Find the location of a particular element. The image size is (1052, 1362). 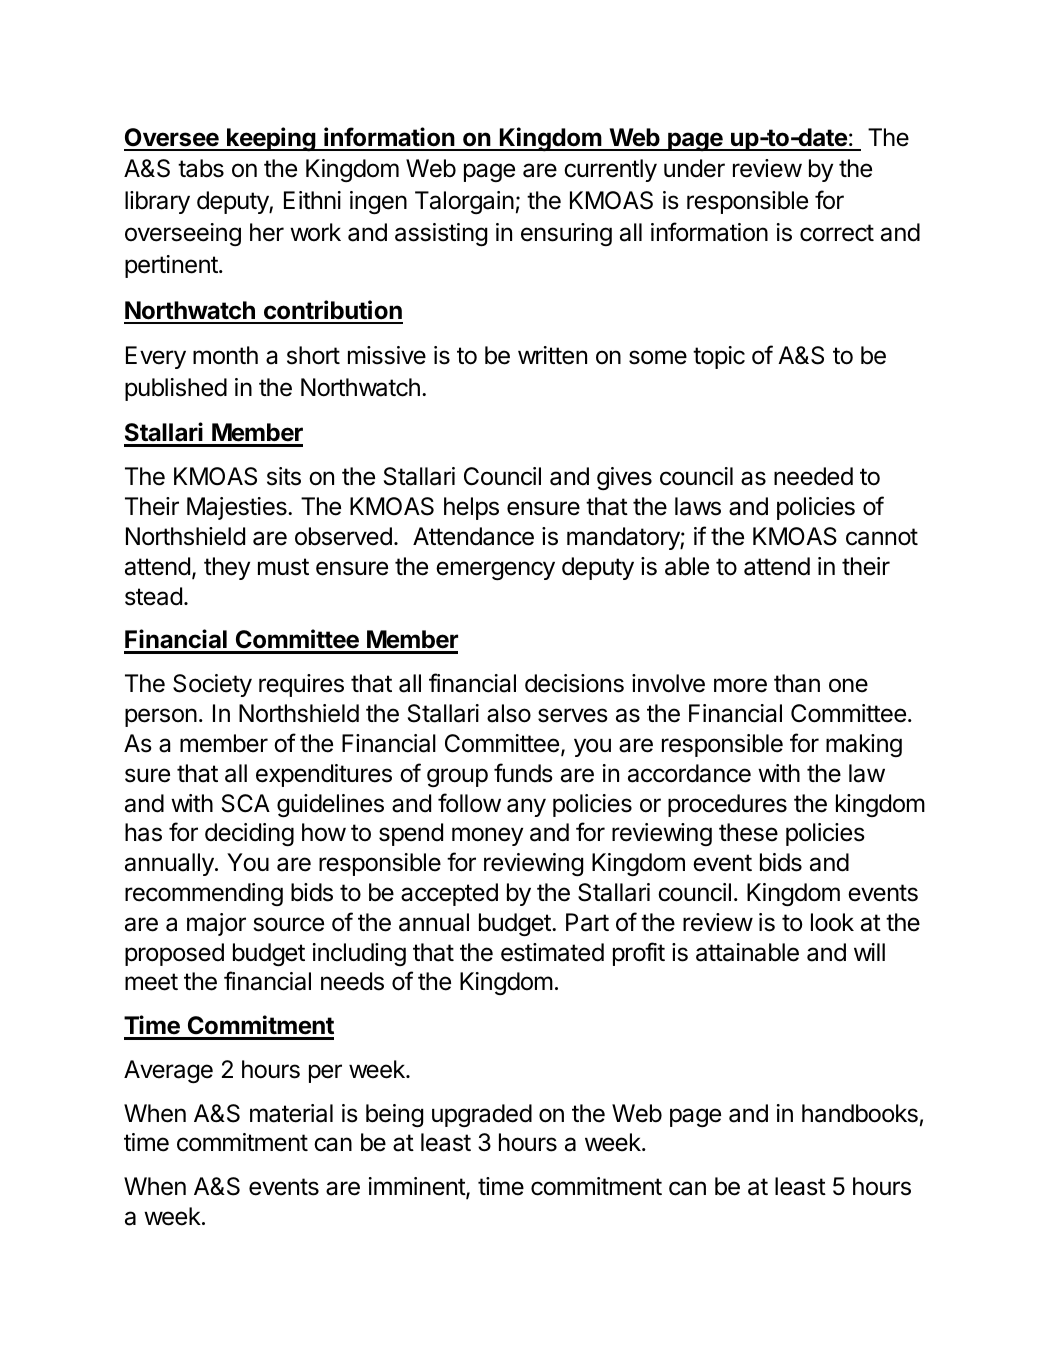

material is located at coordinates (291, 1113).
